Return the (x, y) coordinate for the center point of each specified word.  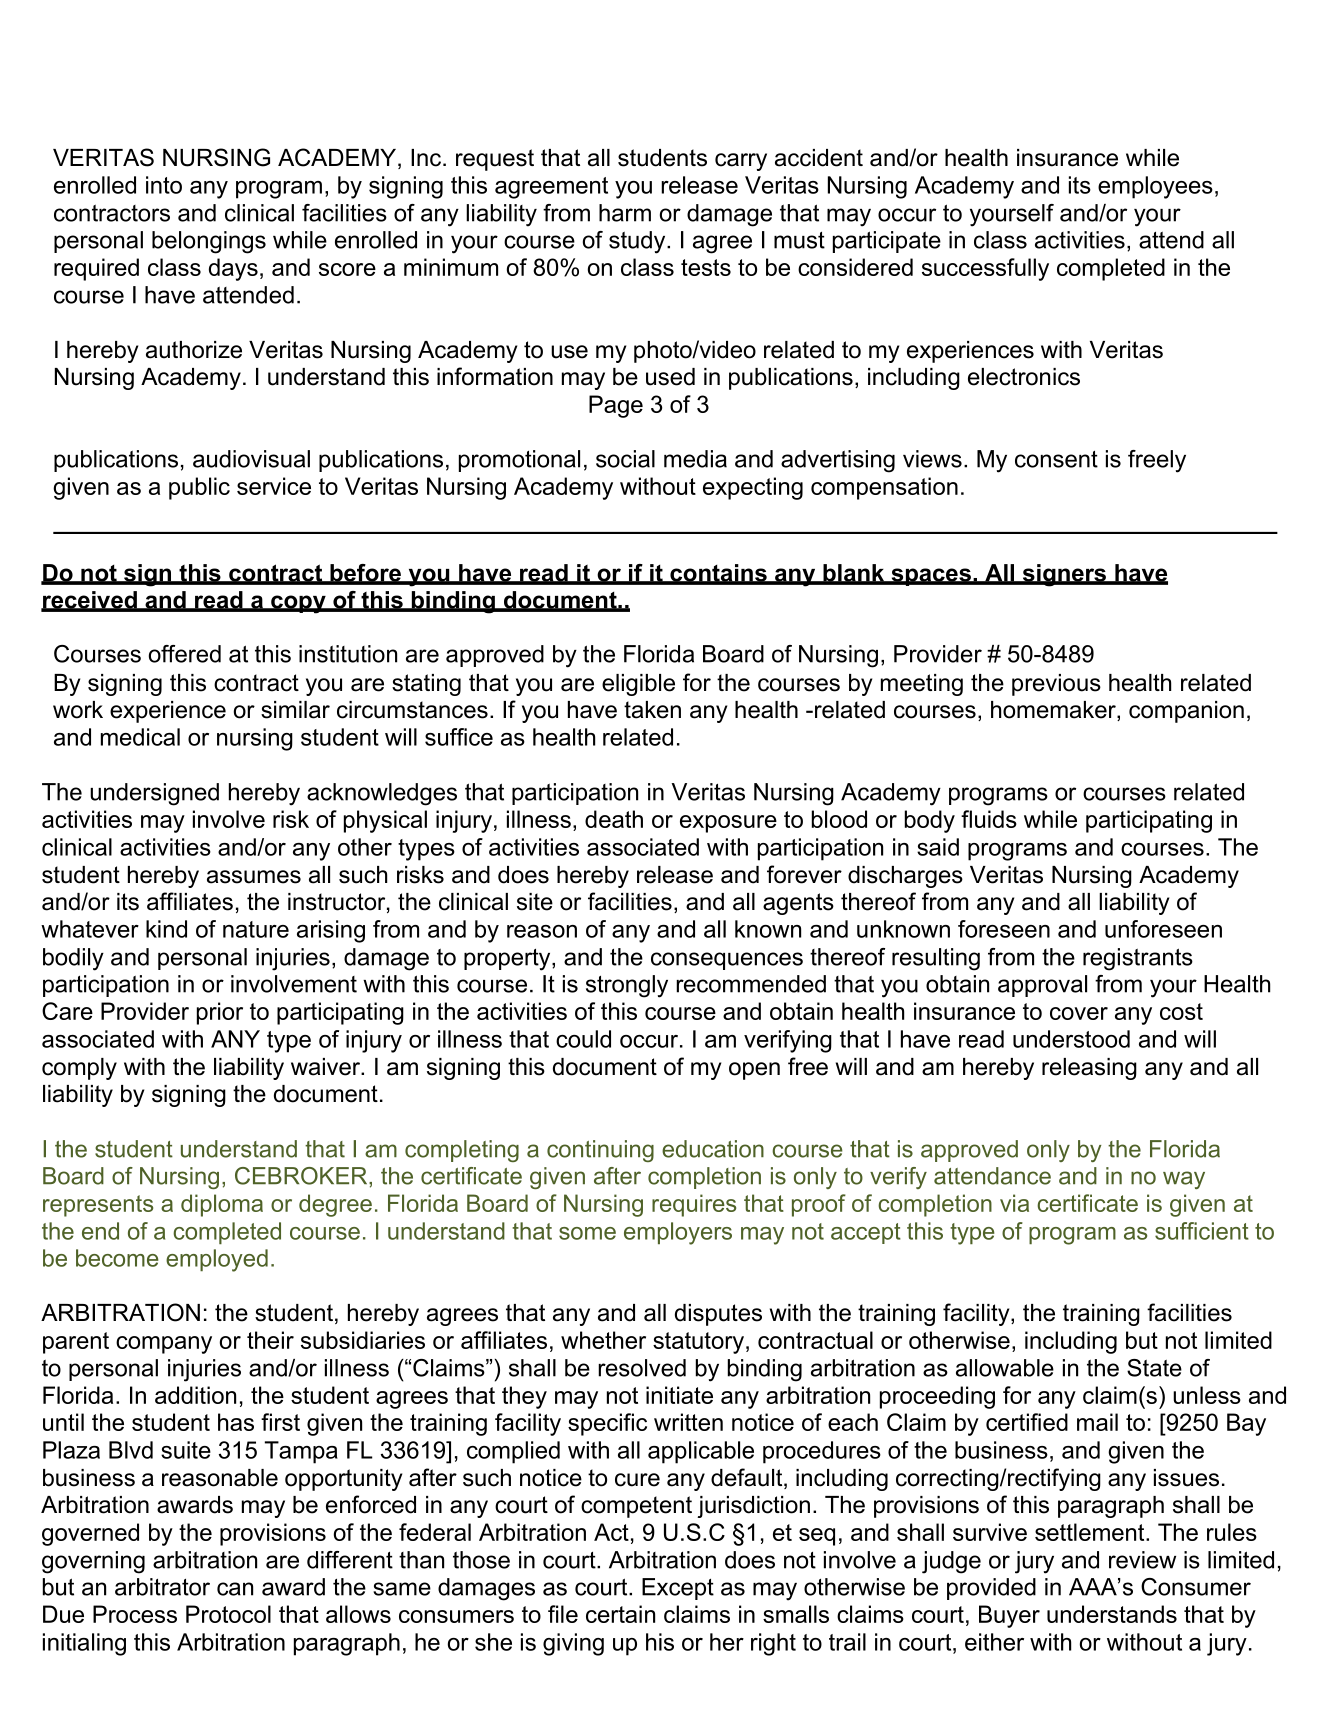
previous (1056, 685)
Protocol (228, 1614)
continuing (600, 1151)
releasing (1089, 1069)
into (164, 185)
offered (185, 654)
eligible (638, 685)
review (1142, 1560)
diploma (222, 1205)
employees (1155, 187)
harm (625, 213)
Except (678, 1589)
